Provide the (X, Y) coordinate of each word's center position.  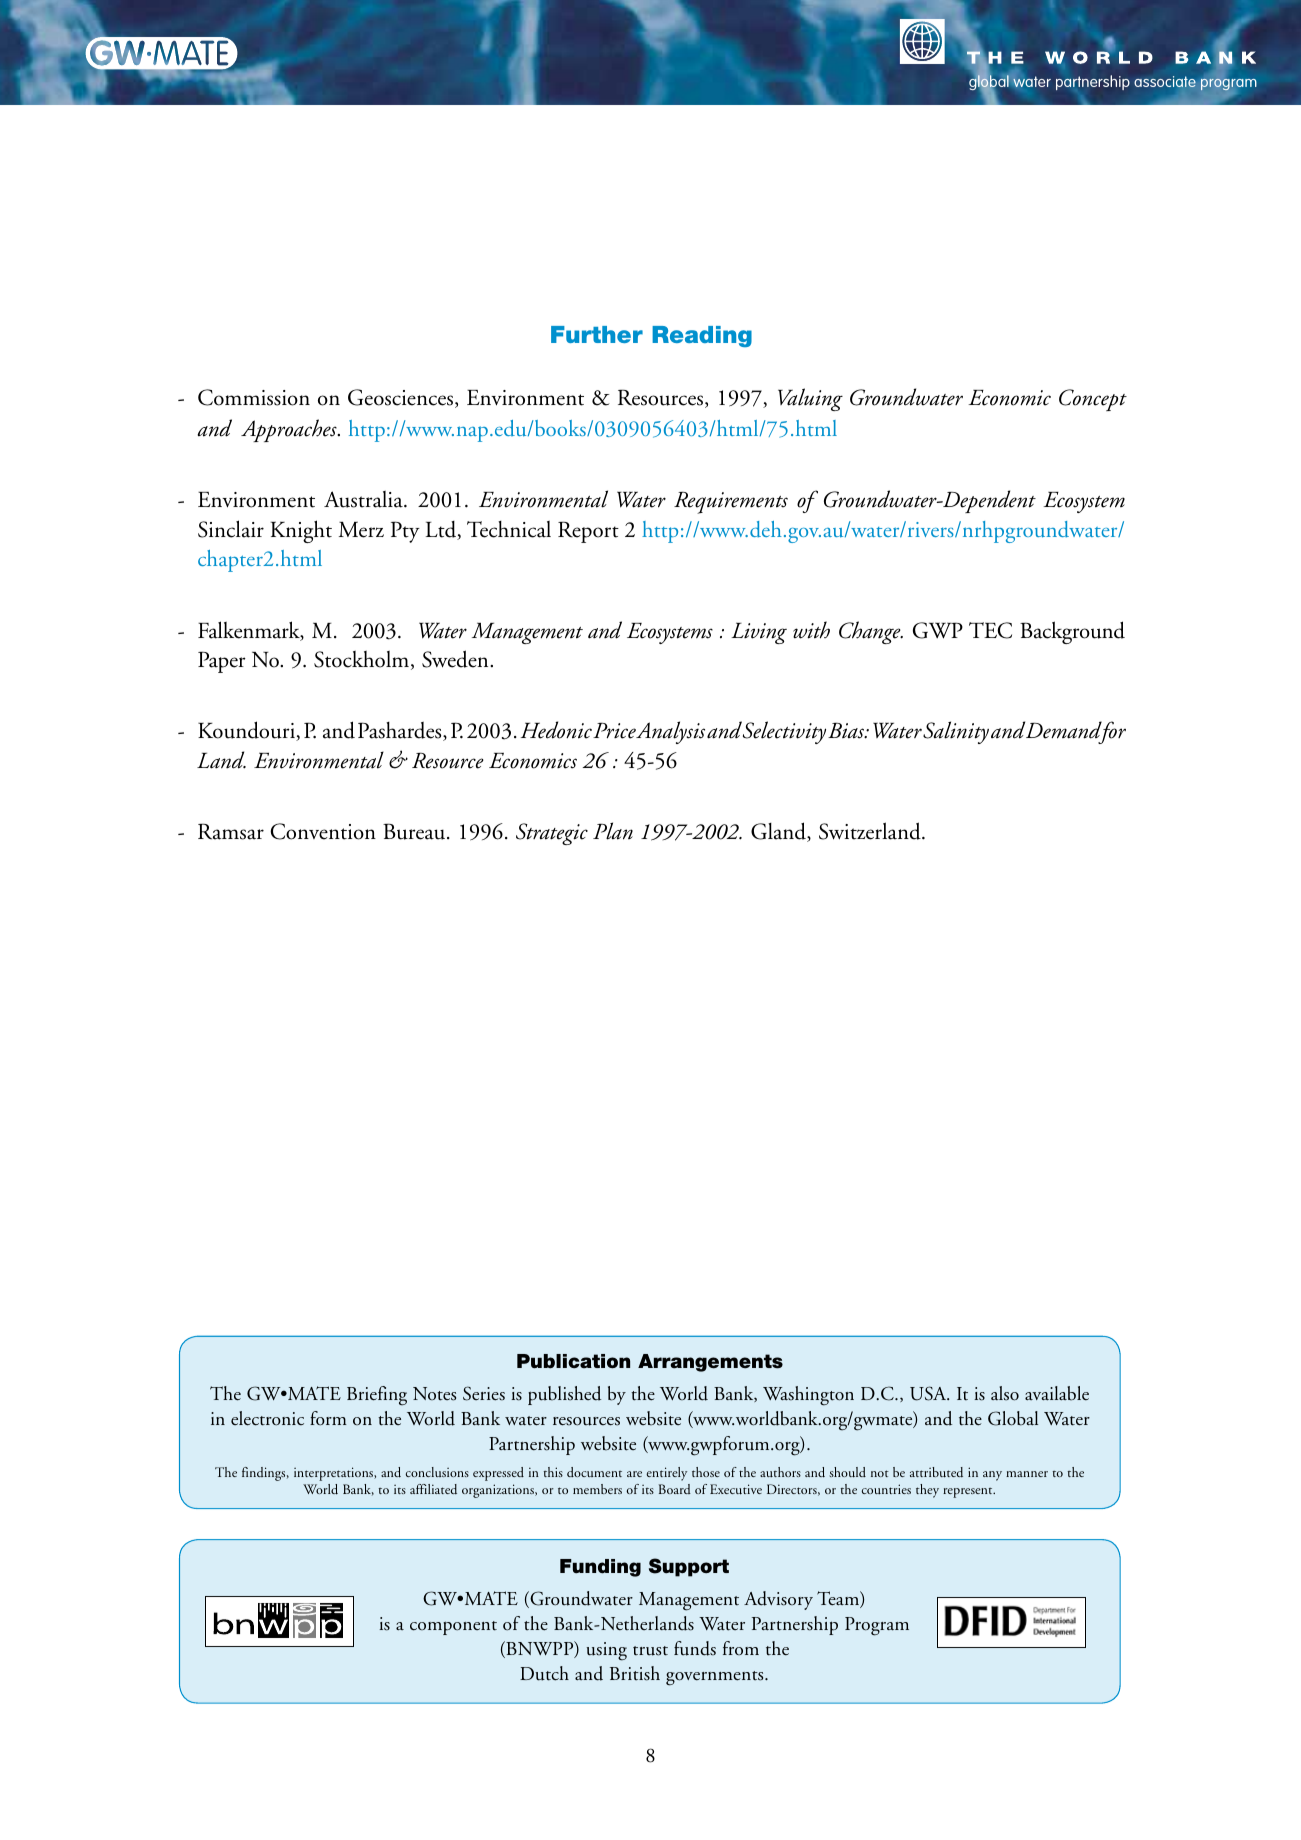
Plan (613, 831)
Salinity (956, 732)
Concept (1093, 400)
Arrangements (710, 1363)
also (1005, 1393)
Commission (254, 397)
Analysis (670, 732)
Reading (702, 336)
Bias (847, 730)
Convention (323, 831)
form (328, 1418)
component (453, 1628)
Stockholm (363, 660)
